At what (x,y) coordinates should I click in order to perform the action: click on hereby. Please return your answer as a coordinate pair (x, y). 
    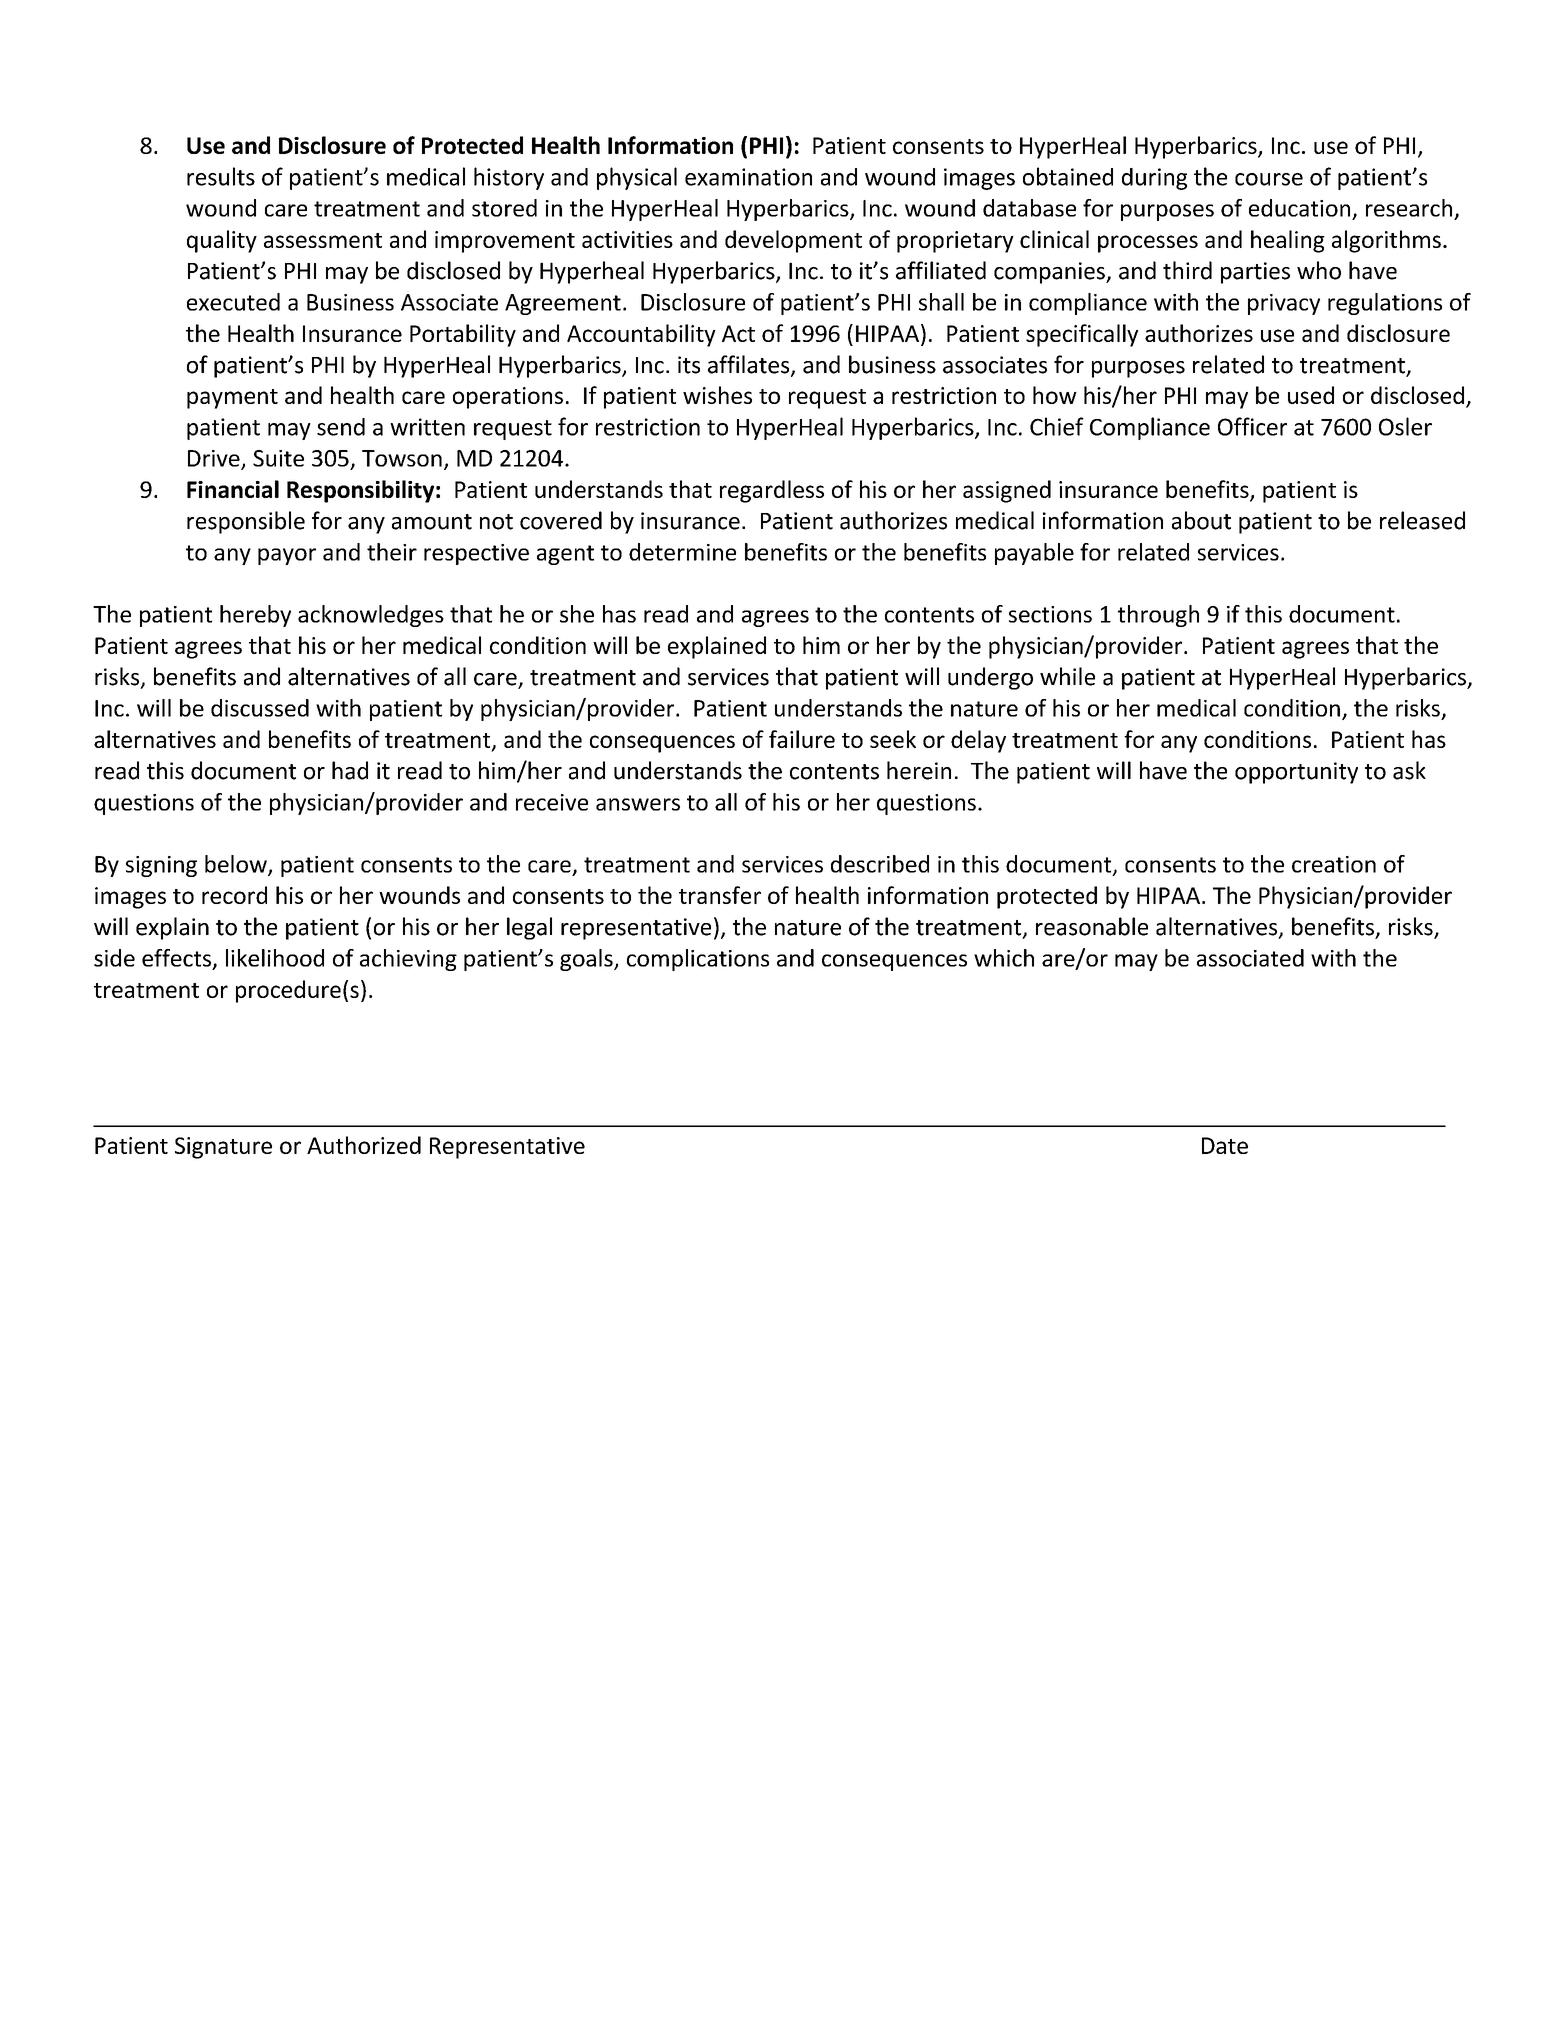
    Looking at the image, I should click on (255, 616).
